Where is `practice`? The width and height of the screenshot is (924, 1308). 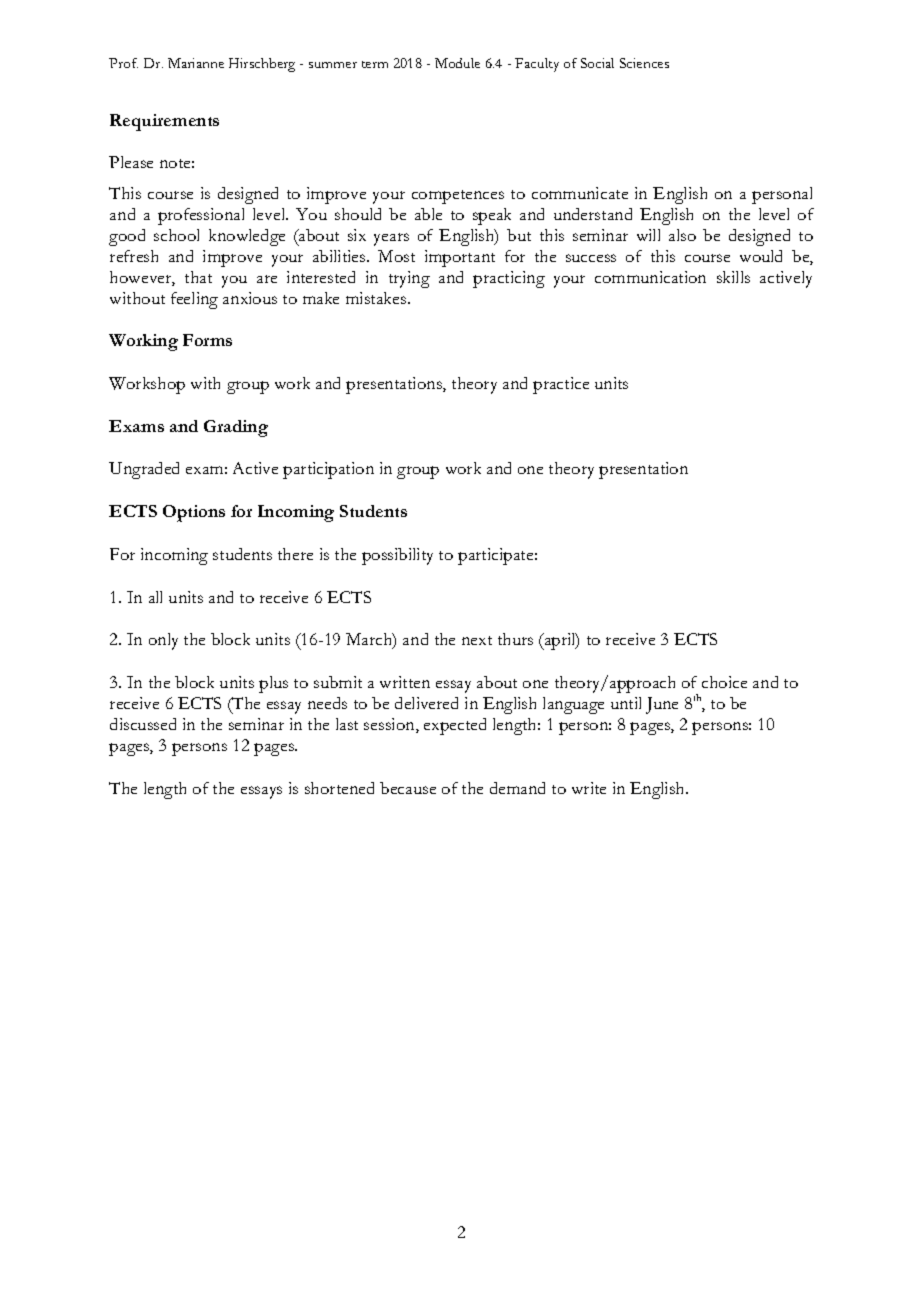 practice is located at coordinates (561, 385).
